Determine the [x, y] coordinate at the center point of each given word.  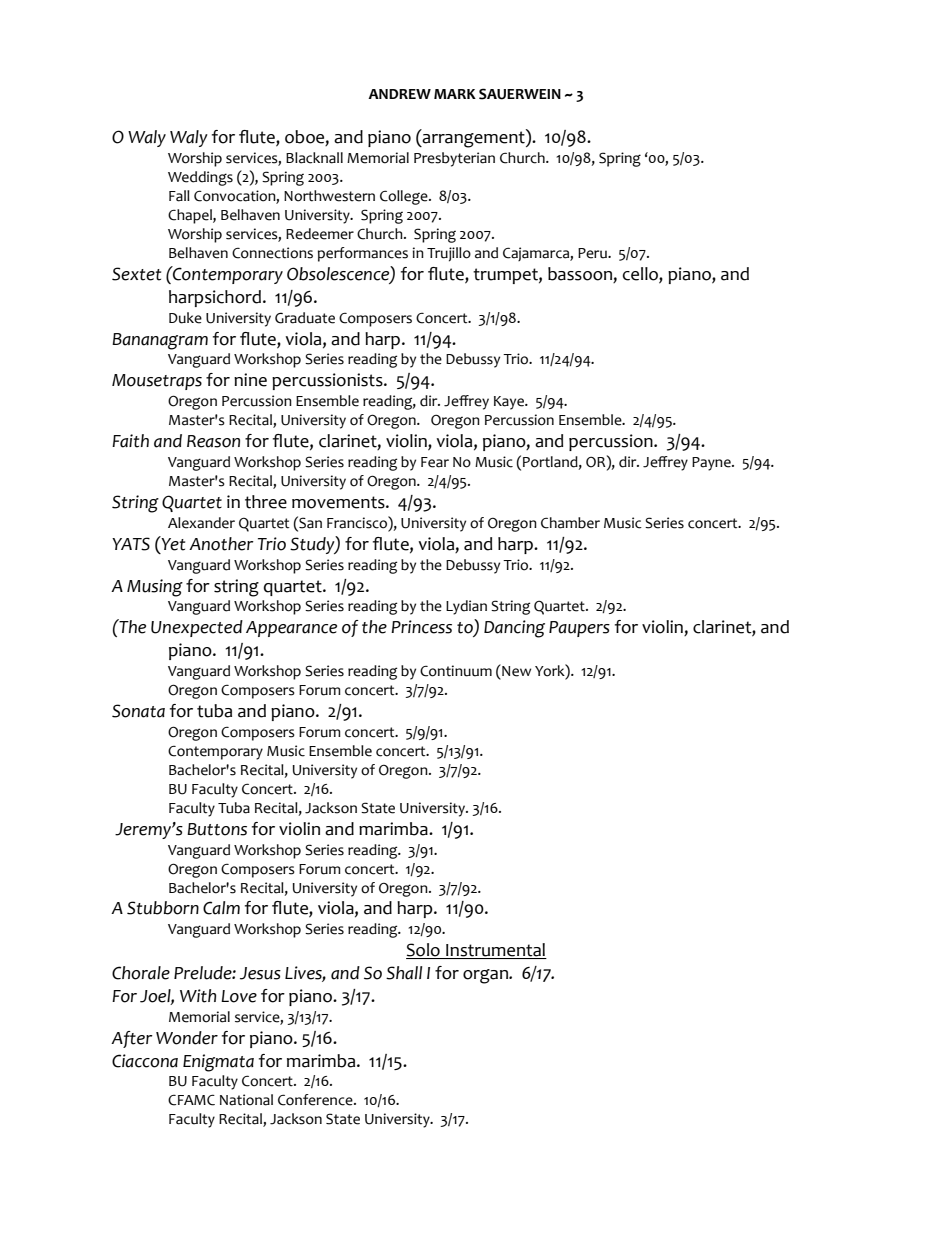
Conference [316, 1100]
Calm [221, 908]
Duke [185, 318]
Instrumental [495, 951]
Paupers [579, 629]
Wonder [187, 1038]
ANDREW [399, 94]
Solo [424, 951]
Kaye [510, 403]
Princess [421, 627]
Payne [712, 464]
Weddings [200, 178]
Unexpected [197, 628]
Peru [593, 253]
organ [486, 976]
